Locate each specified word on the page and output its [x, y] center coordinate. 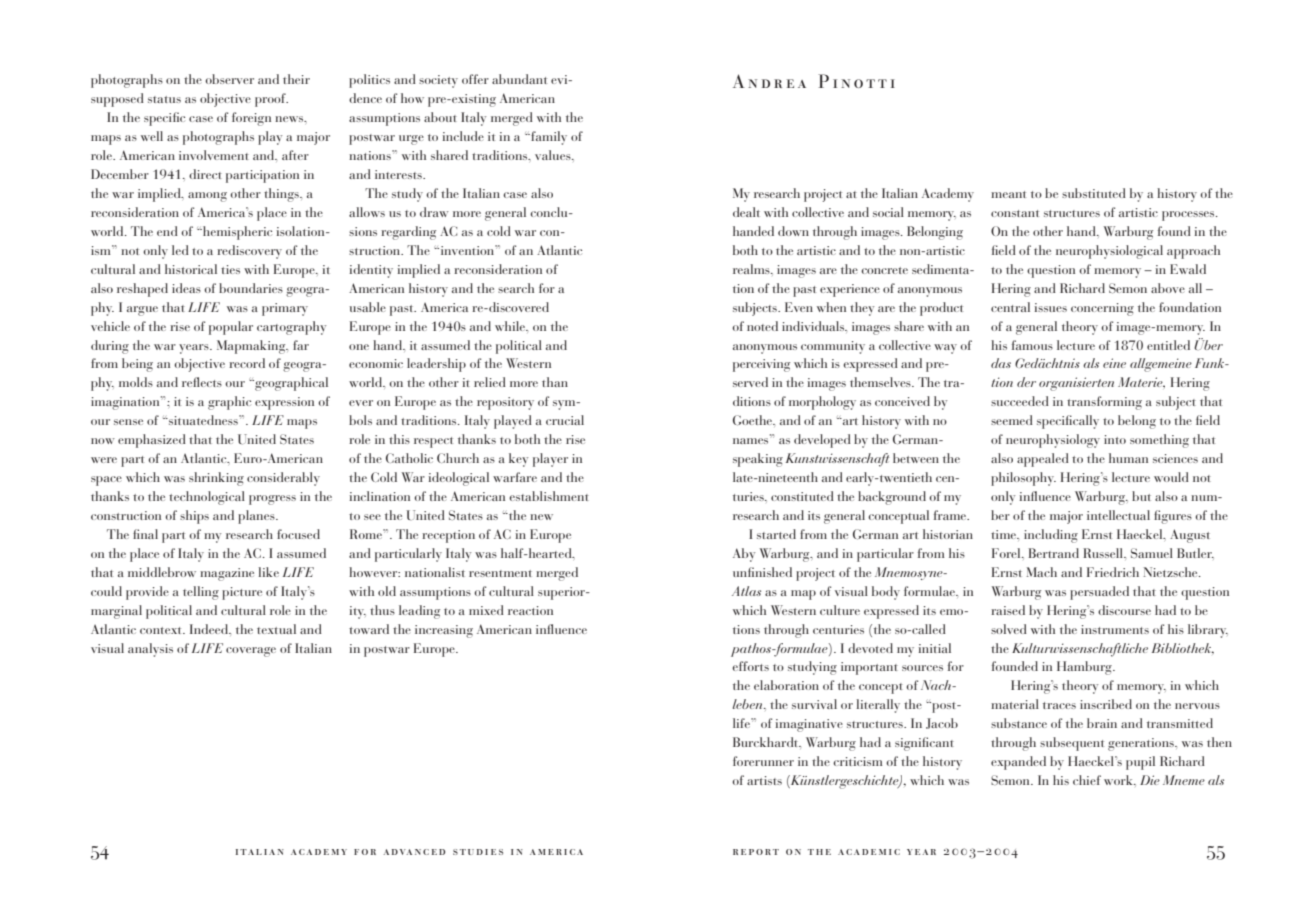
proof [271, 100]
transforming [1104, 403]
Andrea [769, 81]
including [1051, 536]
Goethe [754, 420]
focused [298, 534]
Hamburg [1085, 668]
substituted [1094, 193]
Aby [744, 555]
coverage [251, 652]
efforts [750, 666]
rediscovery [250, 252]
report [756, 852]
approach [1193, 252]
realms [752, 269]
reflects [202, 382]
